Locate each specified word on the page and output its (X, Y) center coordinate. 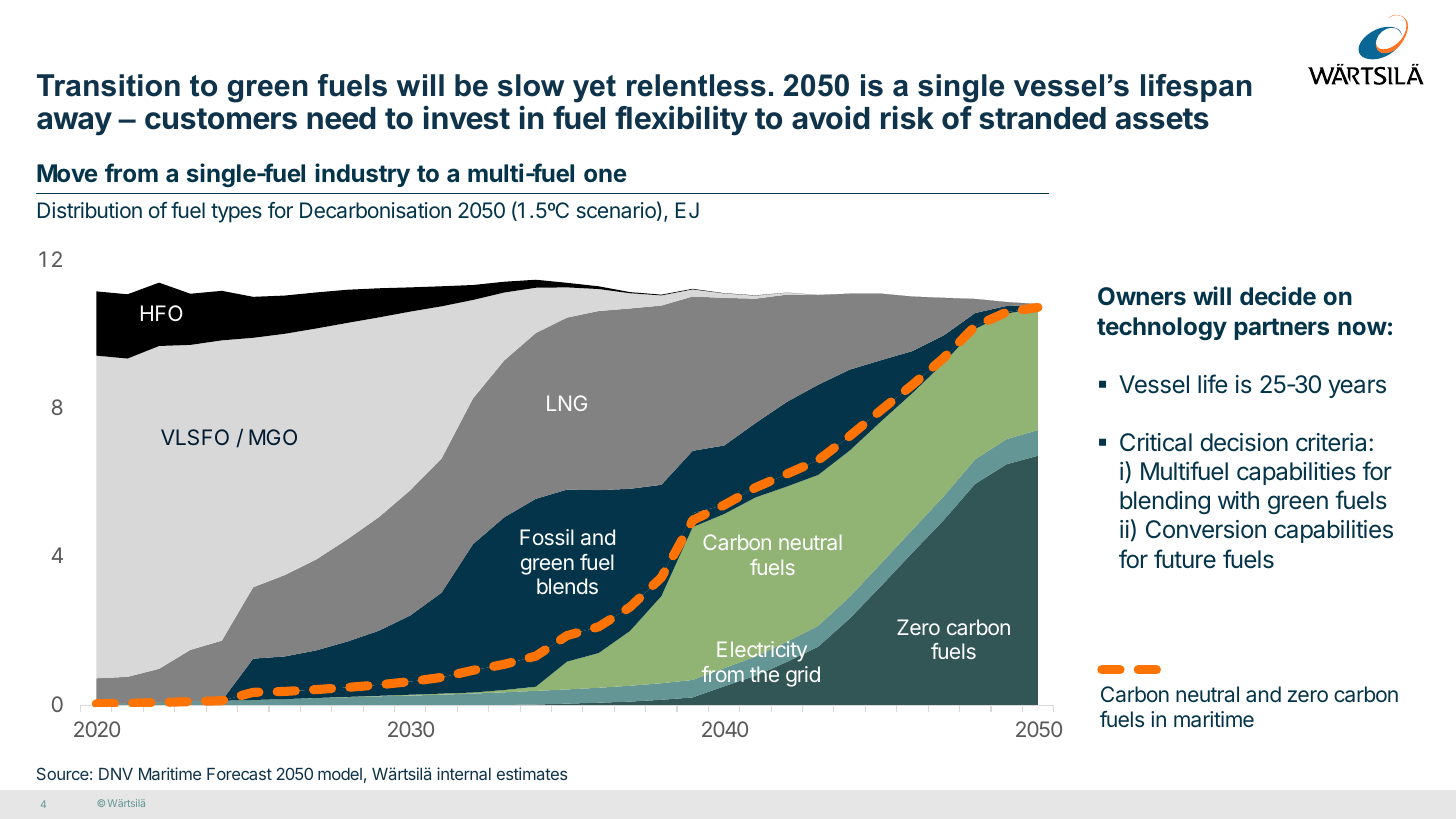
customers (221, 119)
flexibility (681, 120)
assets (1162, 119)
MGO (273, 437)
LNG (567, 403)
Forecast (239, 774)
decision (1244, 442)
